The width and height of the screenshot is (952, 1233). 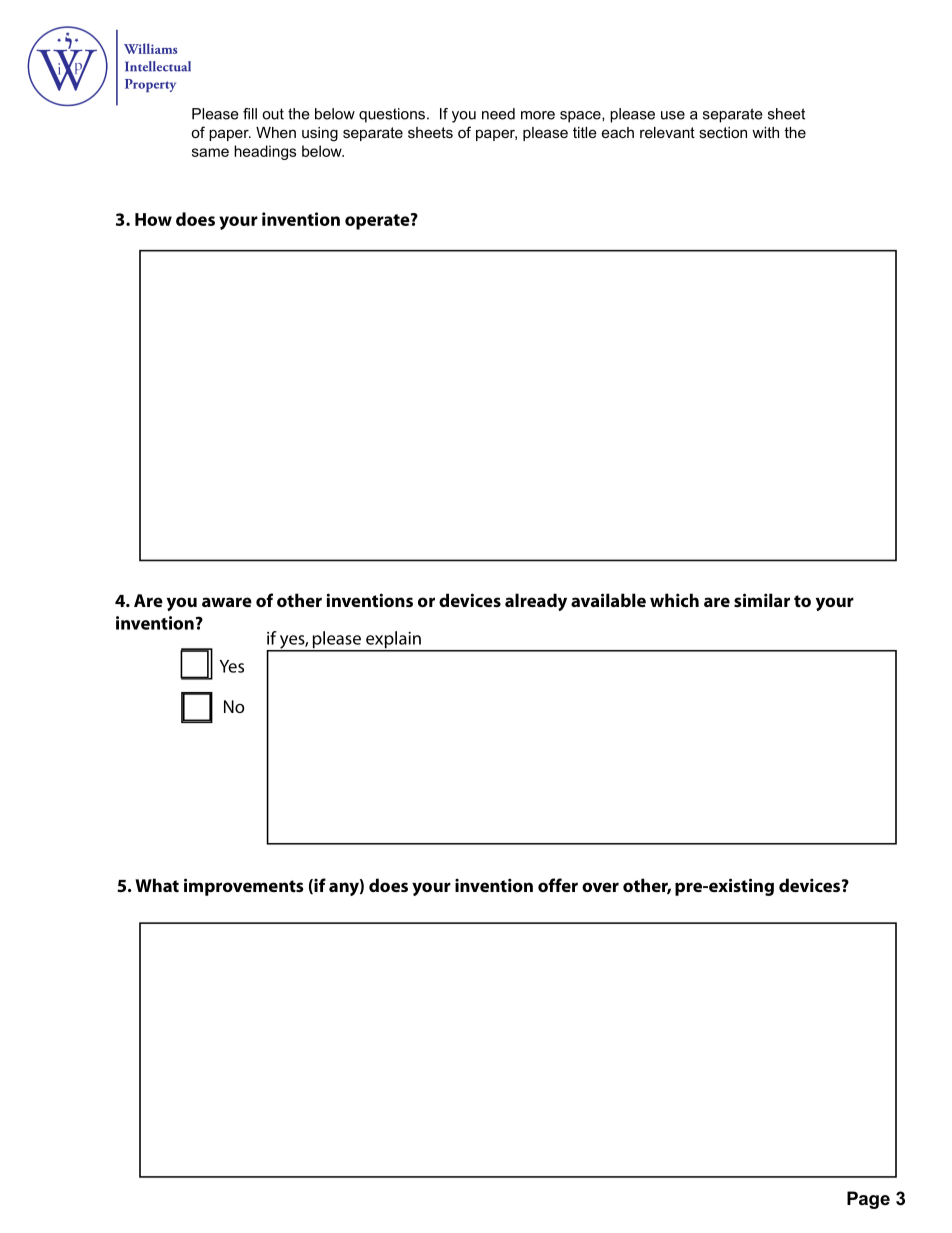 What do you see at coordinates (243, 887) in the screenshot?
I see `improvements` at bounding box center [243, 887].
